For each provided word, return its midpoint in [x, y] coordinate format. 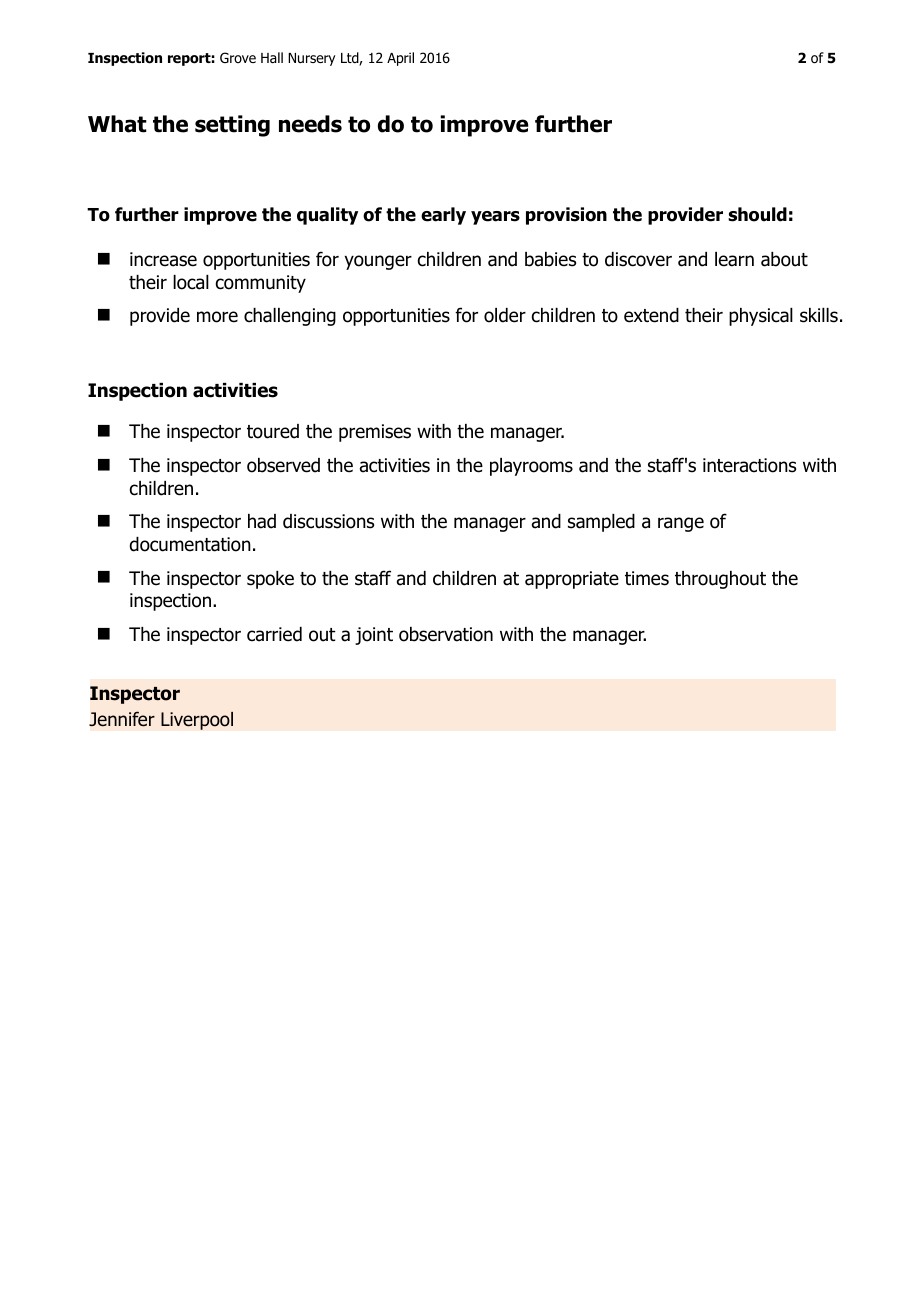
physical [761, 317]
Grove [238, 57]
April [400, 59]
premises [375, 433]
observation [446, 634]
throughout [720, 580]
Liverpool [197, 720]
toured [273, 431]
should [757, 214]
